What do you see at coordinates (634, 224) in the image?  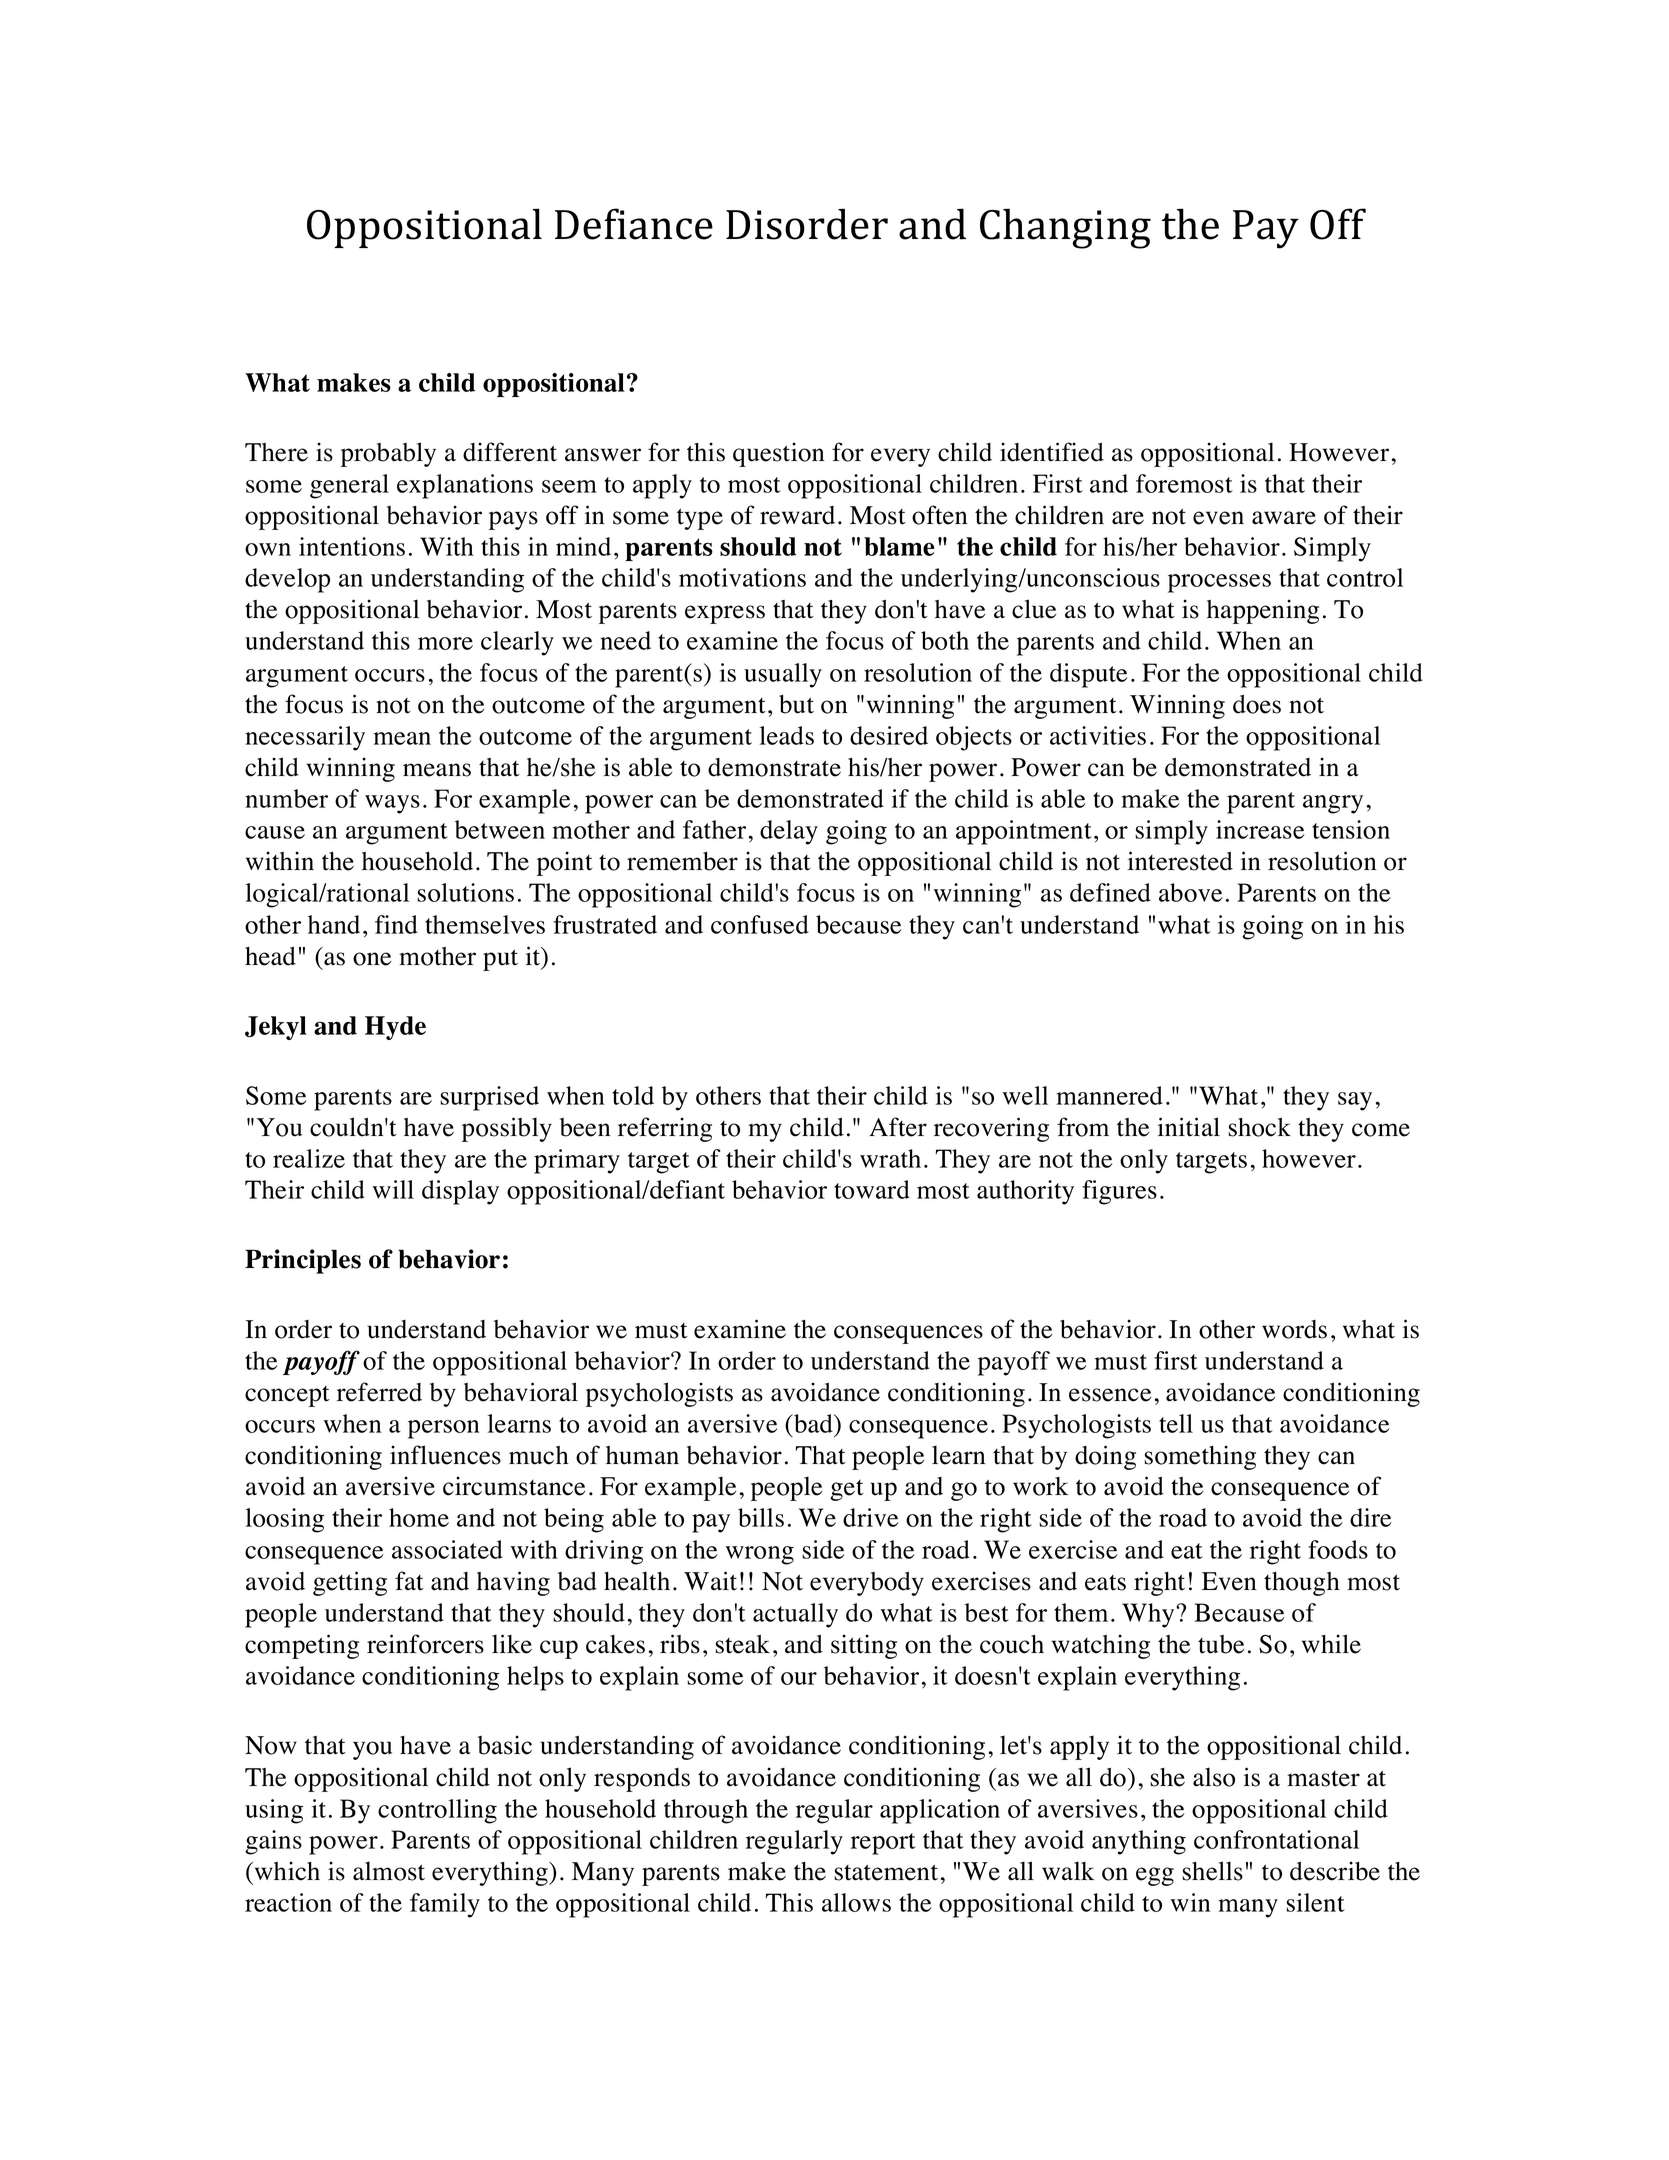 I see `Defiance` at bounding box center [634, 224].
